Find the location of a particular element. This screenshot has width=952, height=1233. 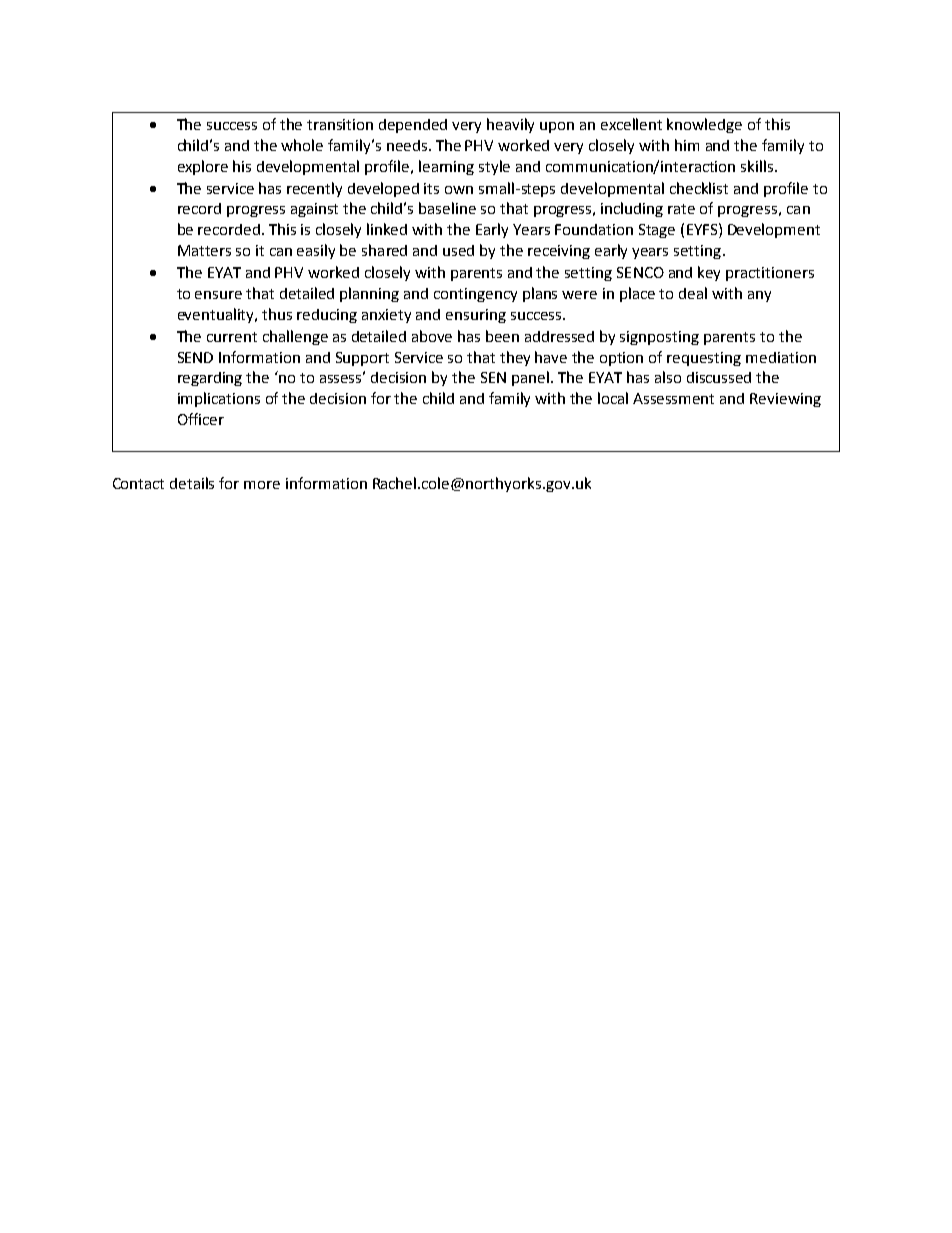

baseline is located at coordinates (447, 208).
